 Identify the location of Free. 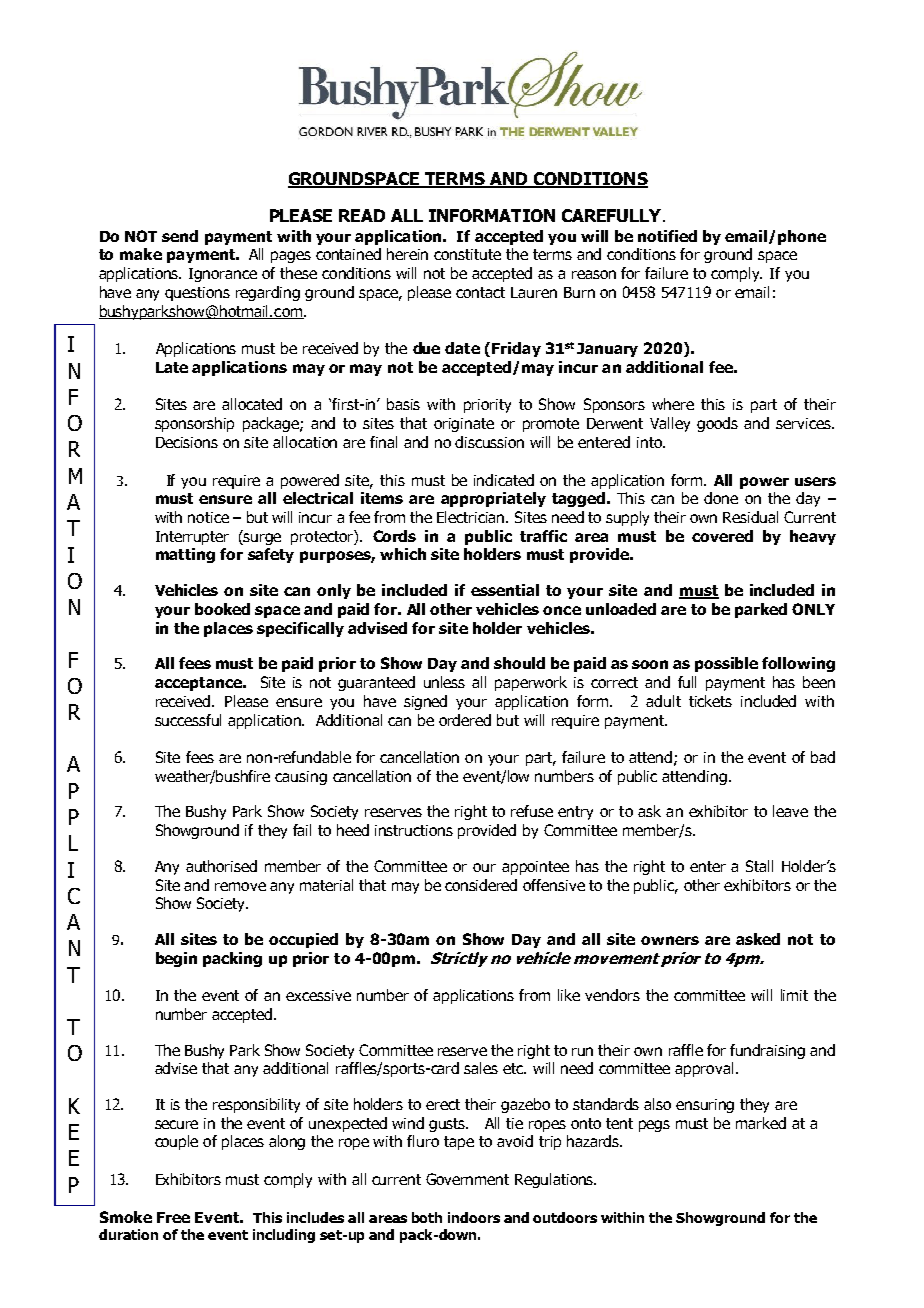
(173, 1217).
